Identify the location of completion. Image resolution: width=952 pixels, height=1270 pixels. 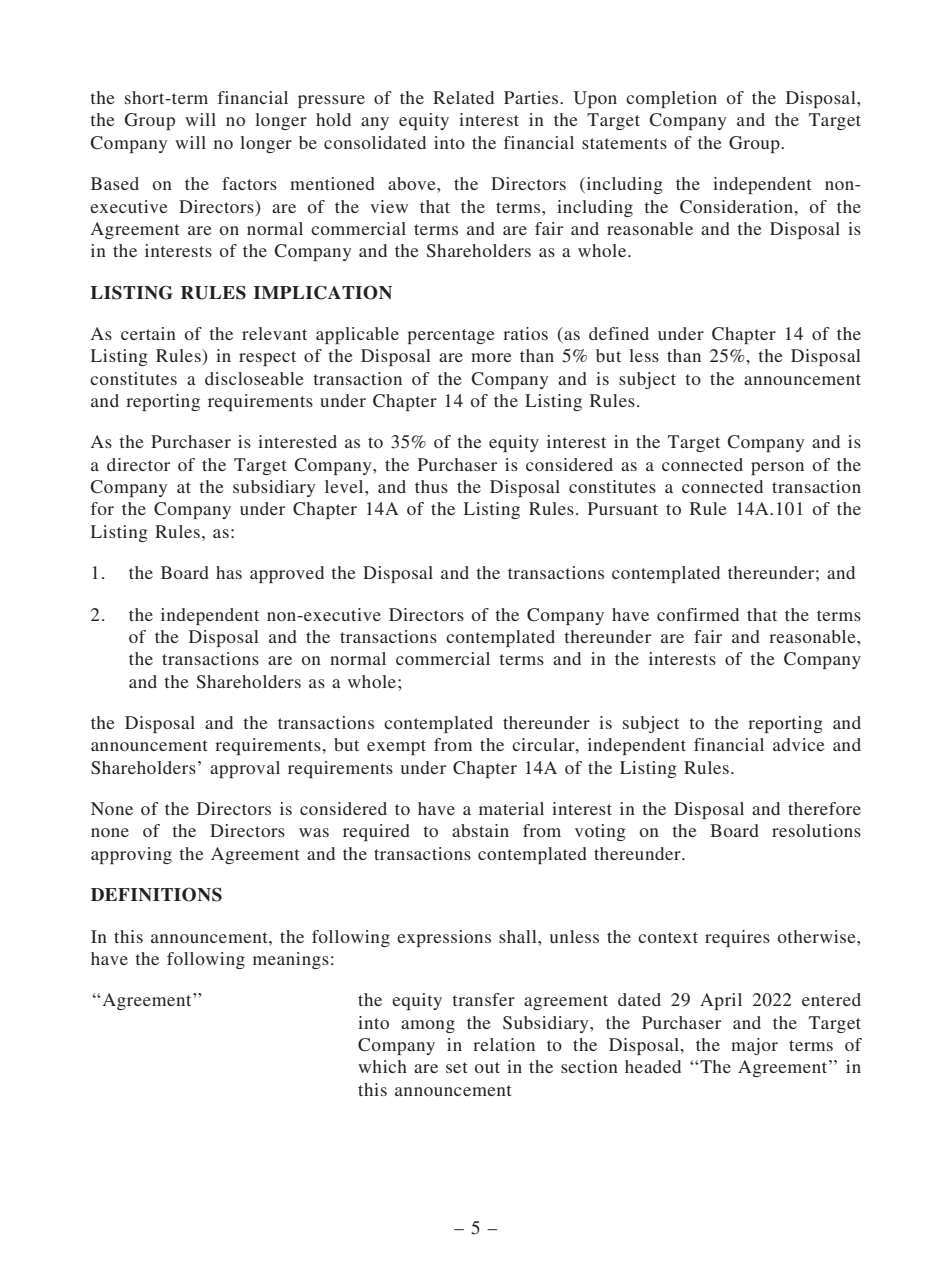
(671, 99).
